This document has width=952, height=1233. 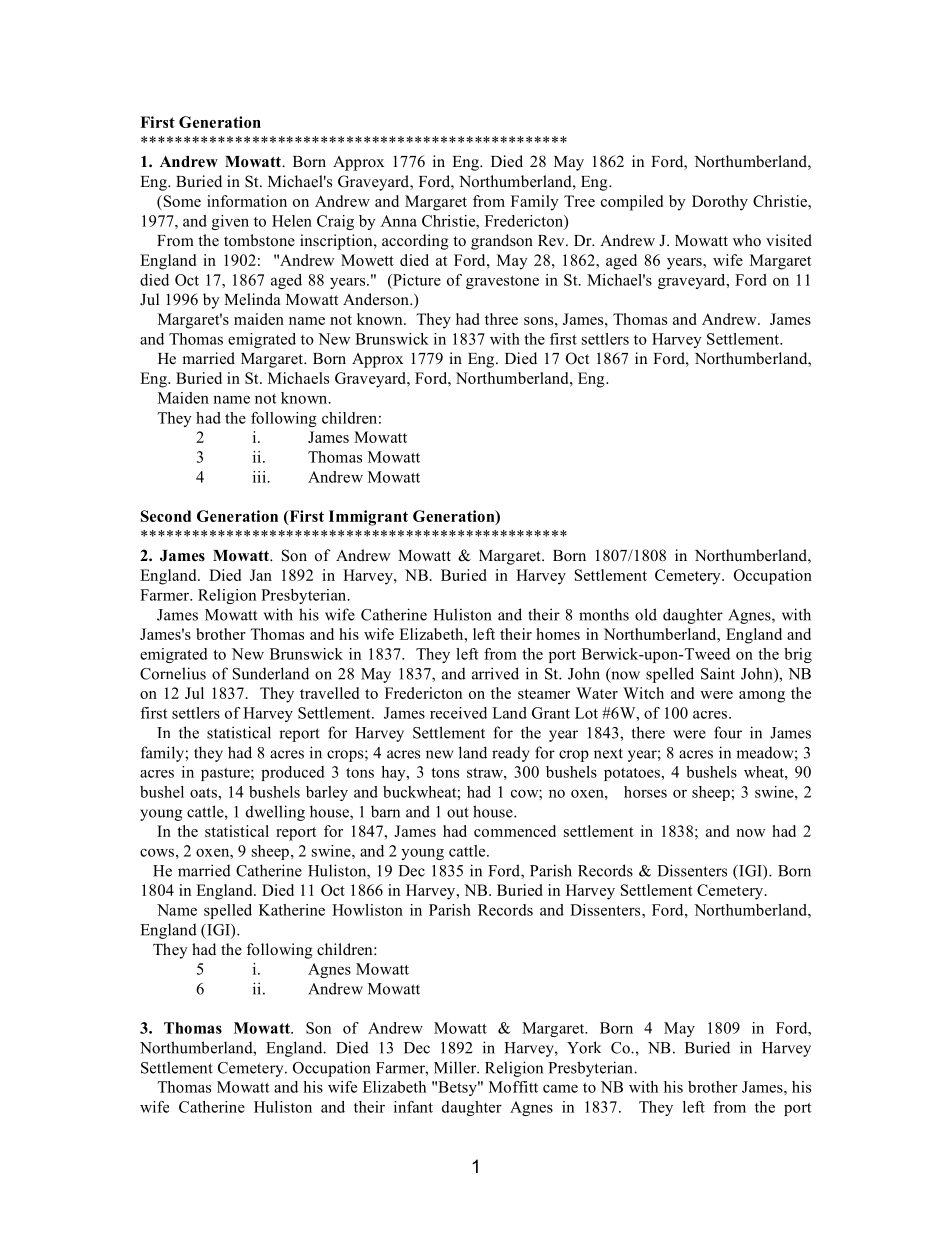 What do you see at coordinates (558, 634) in the document?
I see `homes` at bounding box center [558, 634].
